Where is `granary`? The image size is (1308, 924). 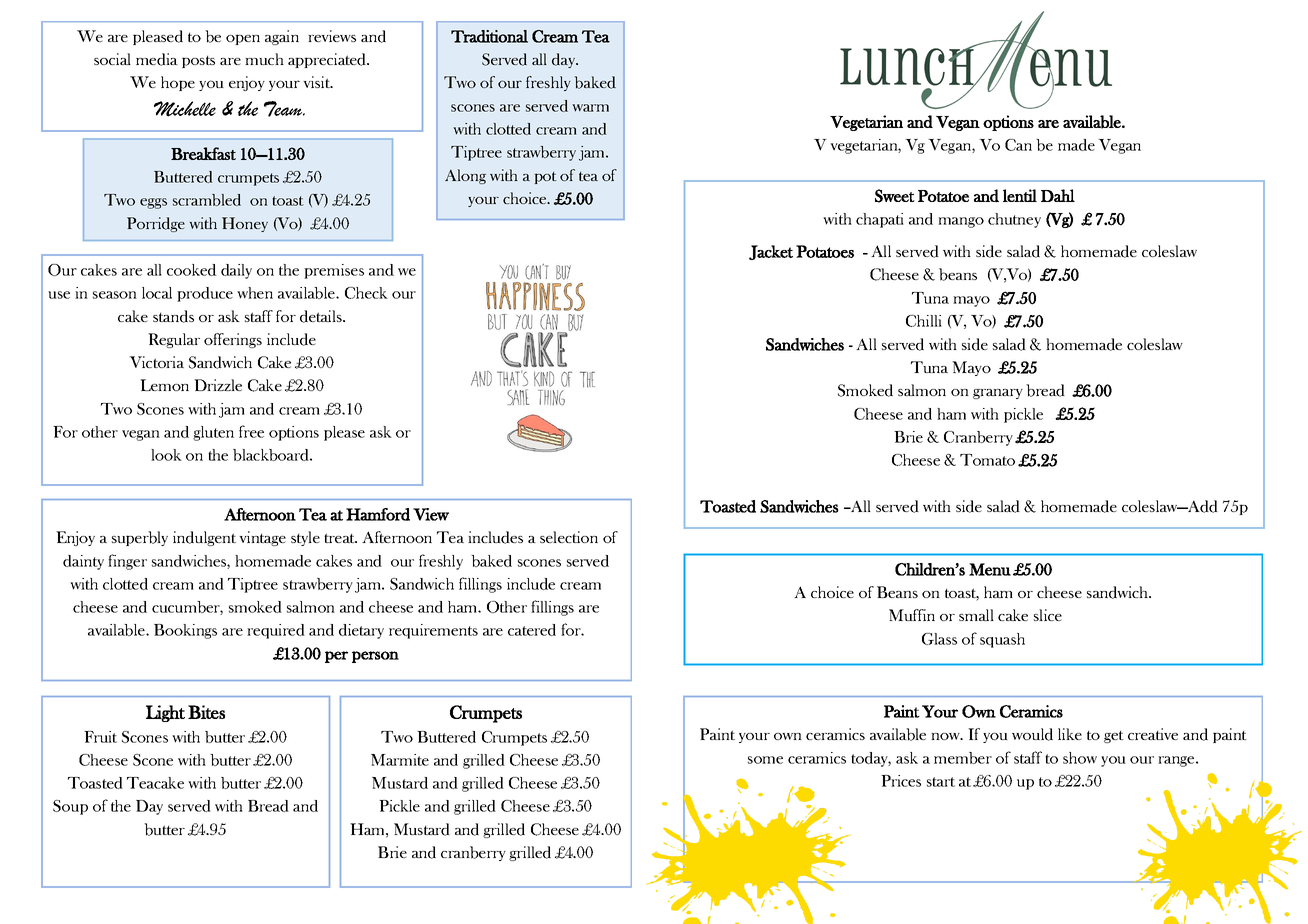
granary is located at coordinates (998, 394).
